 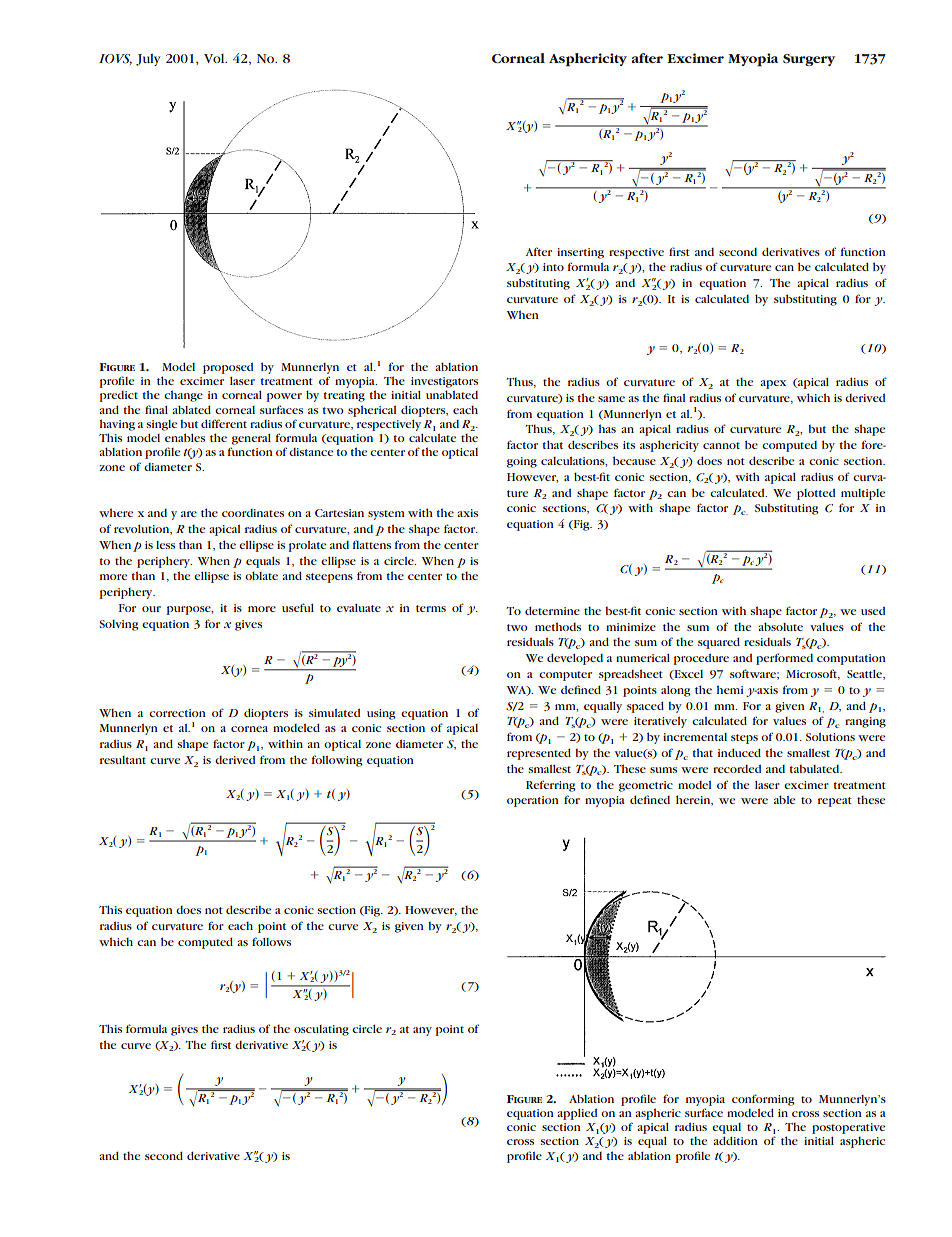 I want to click on determine, so click(x=552, y=610).
